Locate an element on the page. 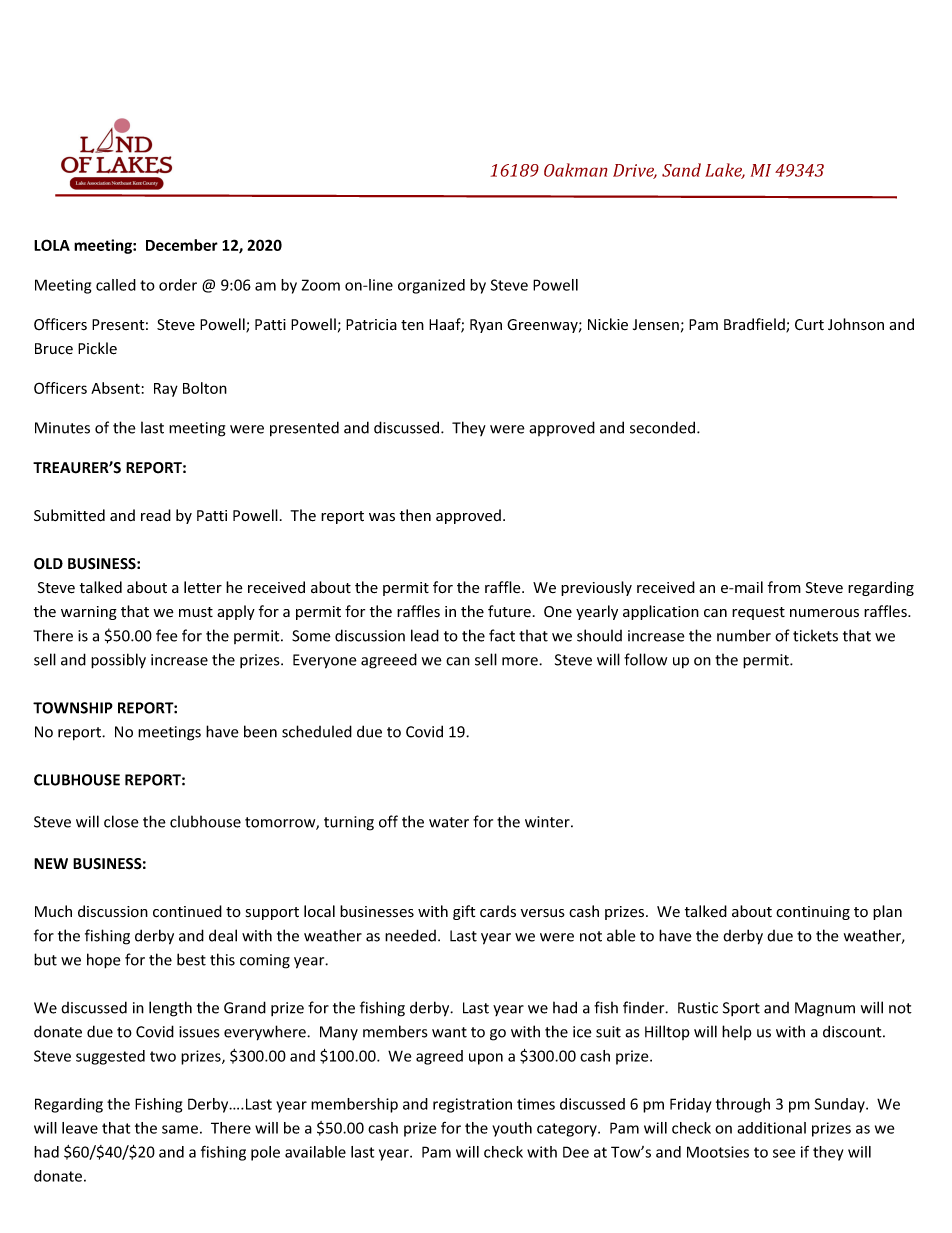 This image has width=952, height=1233. then is located at coordinates (415, 515).
